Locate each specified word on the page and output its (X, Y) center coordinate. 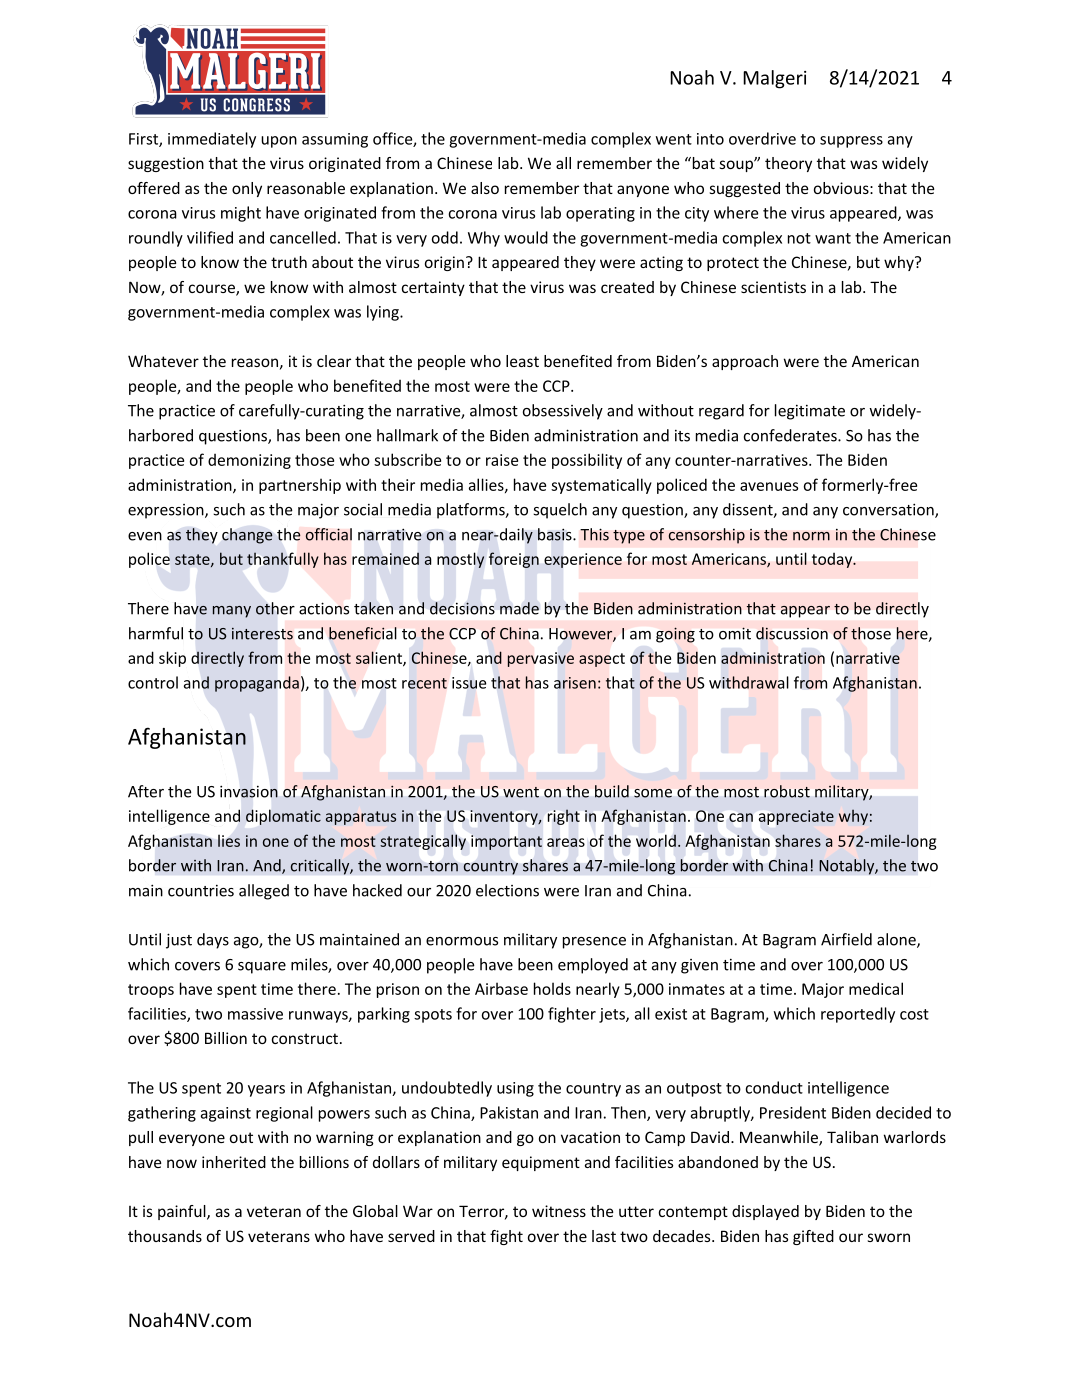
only (247, 189)
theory (788, 164)
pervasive (541, 659)
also (485, 188)
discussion (792, 633)
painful (183, 1212)
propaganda (257, 684)
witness (559, 1211)
